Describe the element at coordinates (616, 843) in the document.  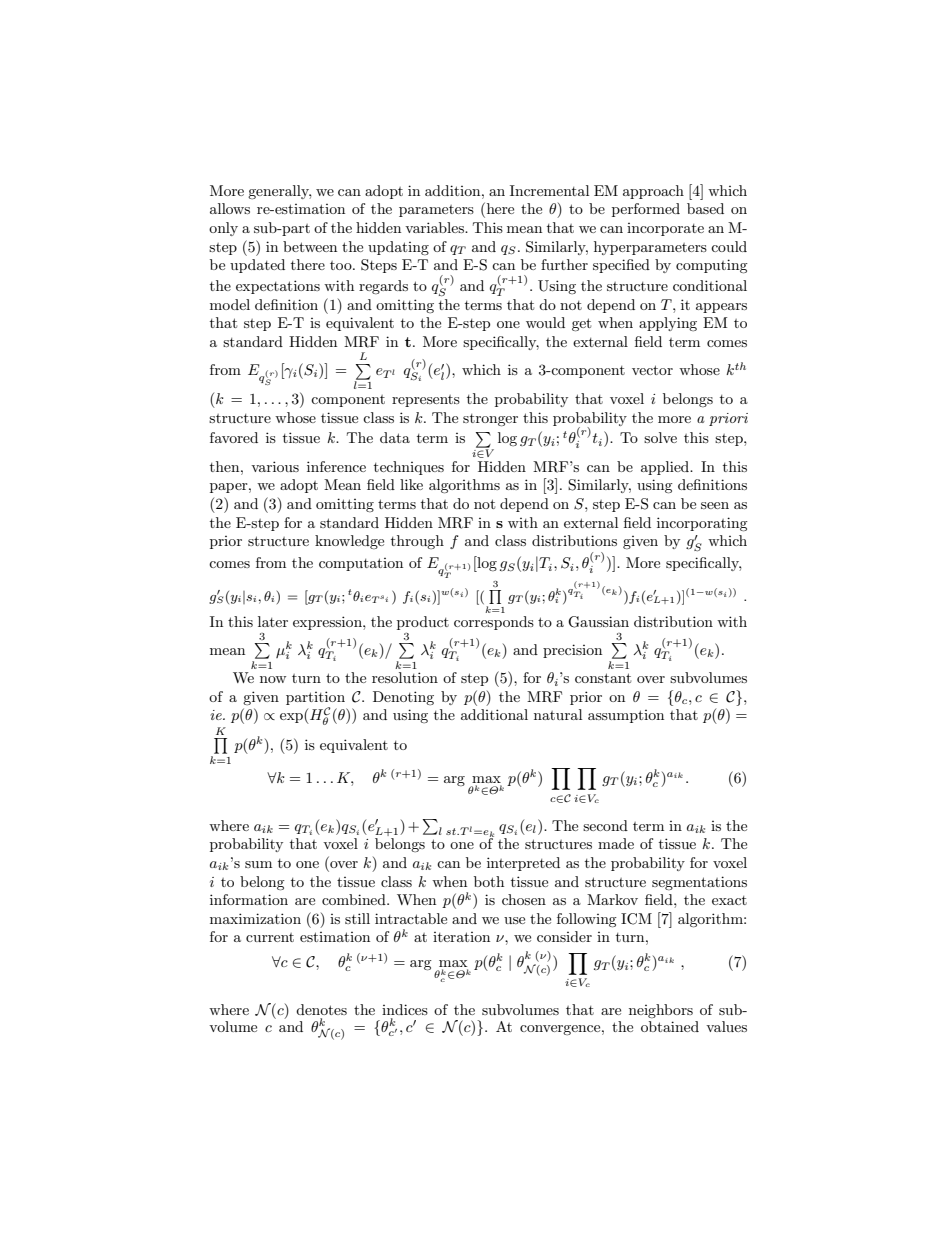
I see `made` at that location.
